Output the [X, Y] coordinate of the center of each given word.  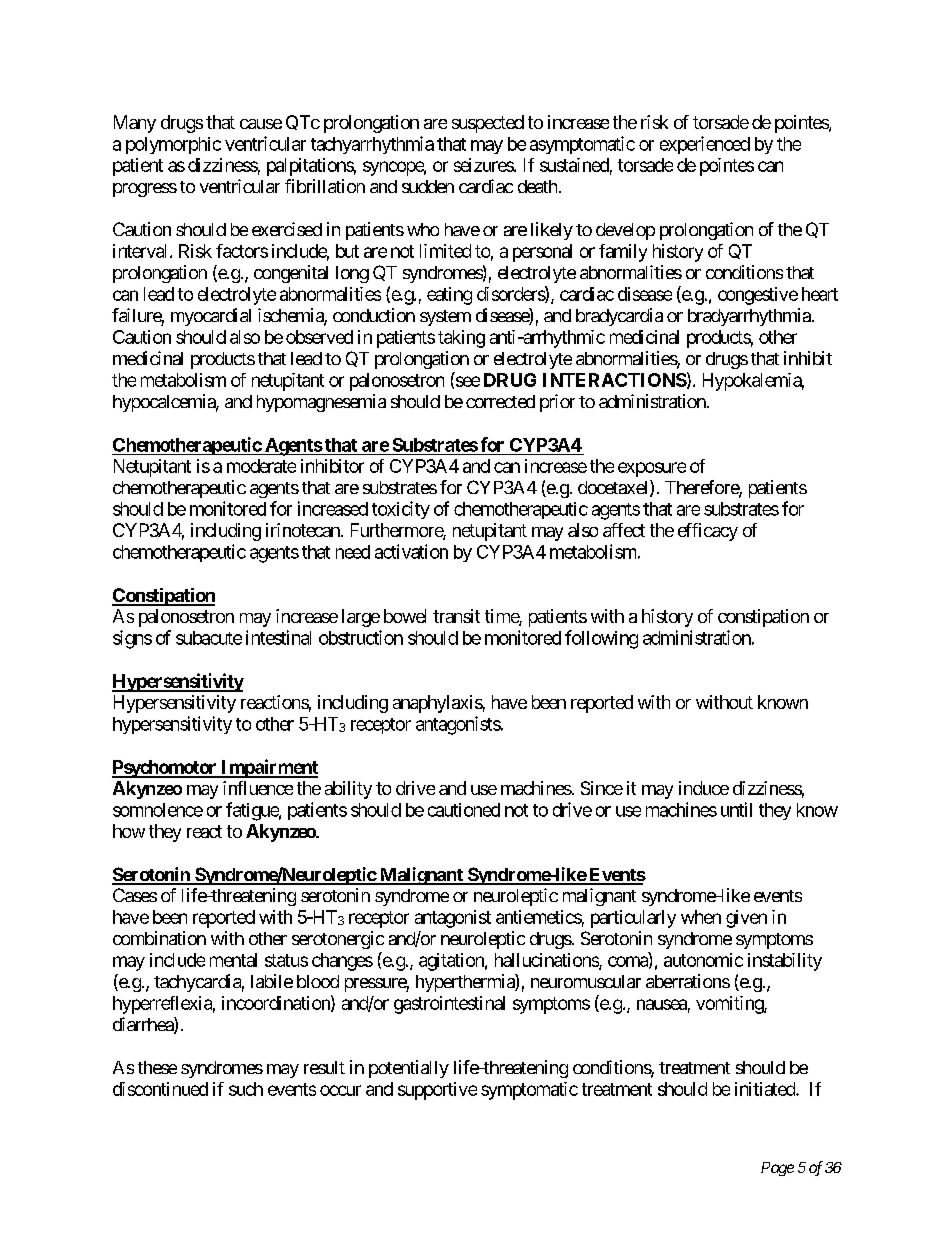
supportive [437, 1091]
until [736, 809]
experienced [705, 145]
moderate [261, 466]
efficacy [708, 532]
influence [258, 788]
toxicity [401, 510]
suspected [488, 124]
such [246, 1089]
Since [602, 788]
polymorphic [173, 145]
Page [777, 1169]
